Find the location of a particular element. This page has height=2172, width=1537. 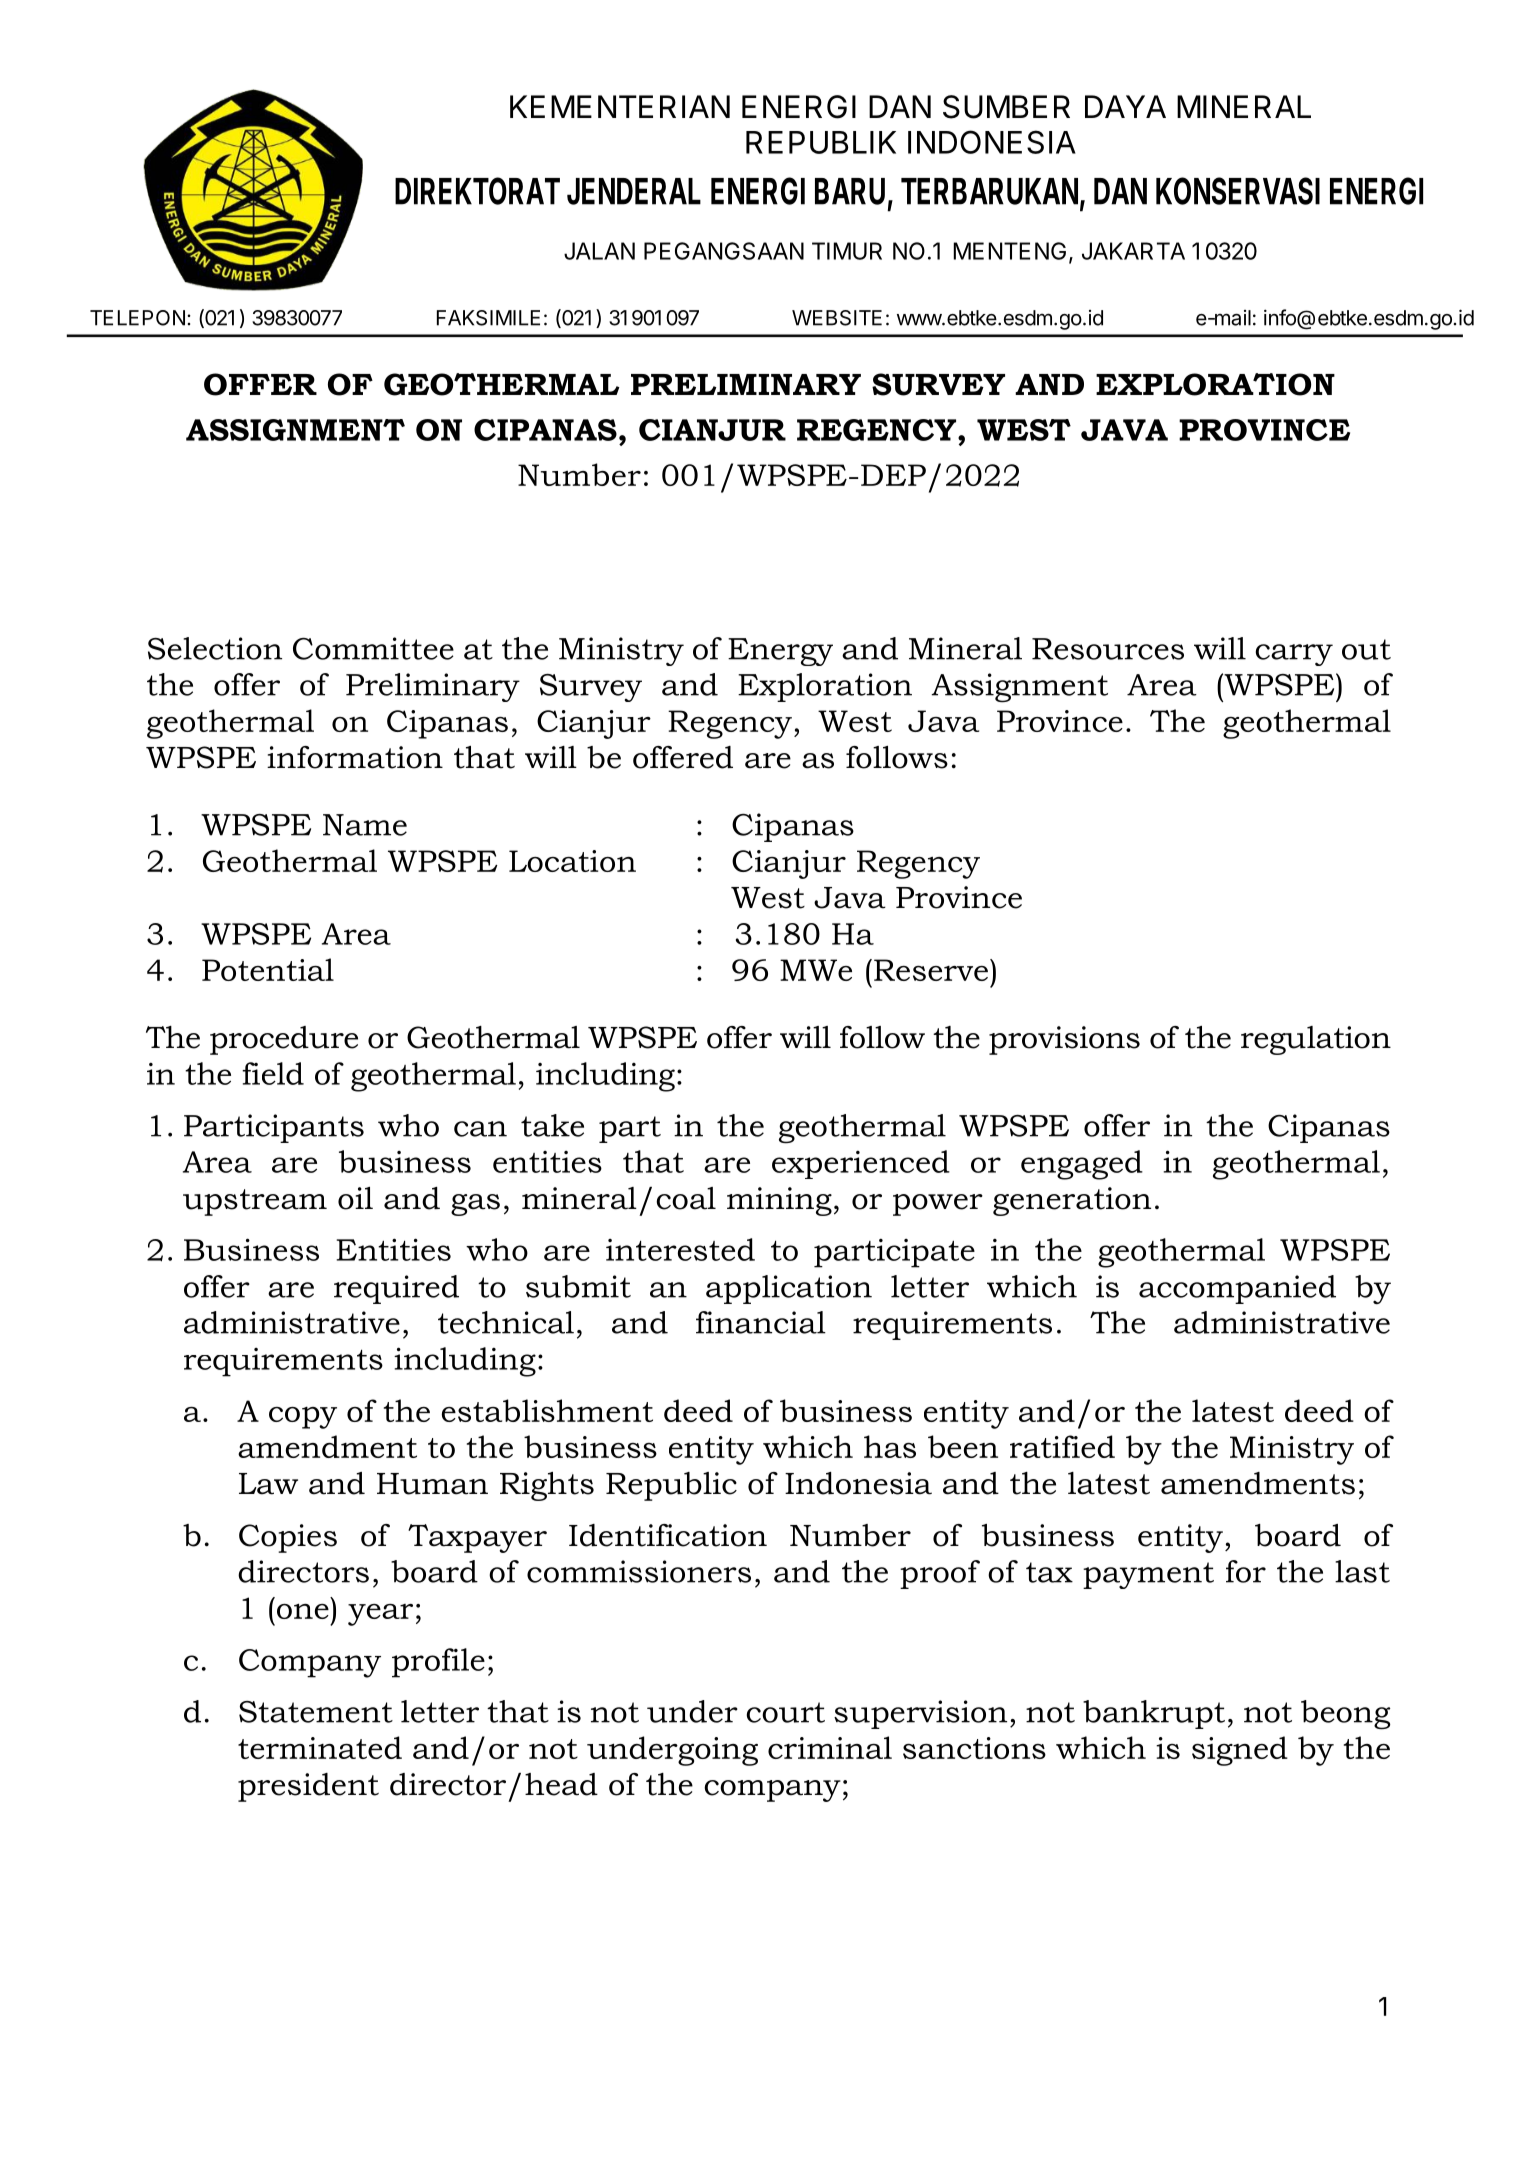

terminated is located at coordinates (320, 1747).
